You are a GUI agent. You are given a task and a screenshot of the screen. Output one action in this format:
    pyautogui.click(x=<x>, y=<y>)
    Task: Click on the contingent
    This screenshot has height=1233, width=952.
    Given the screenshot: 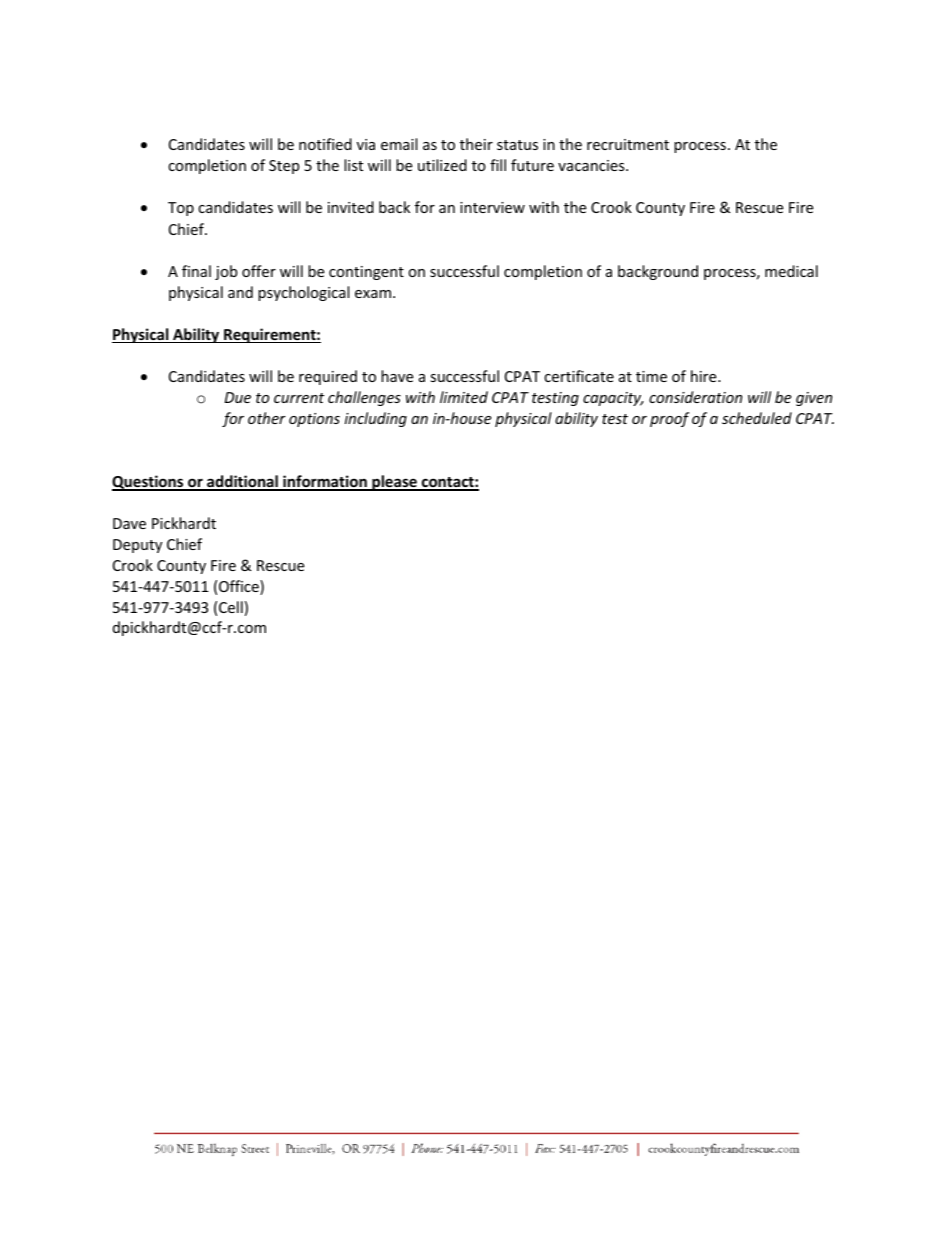 What is the action you would take?
    pyautogui.click(x=366, y=273)
